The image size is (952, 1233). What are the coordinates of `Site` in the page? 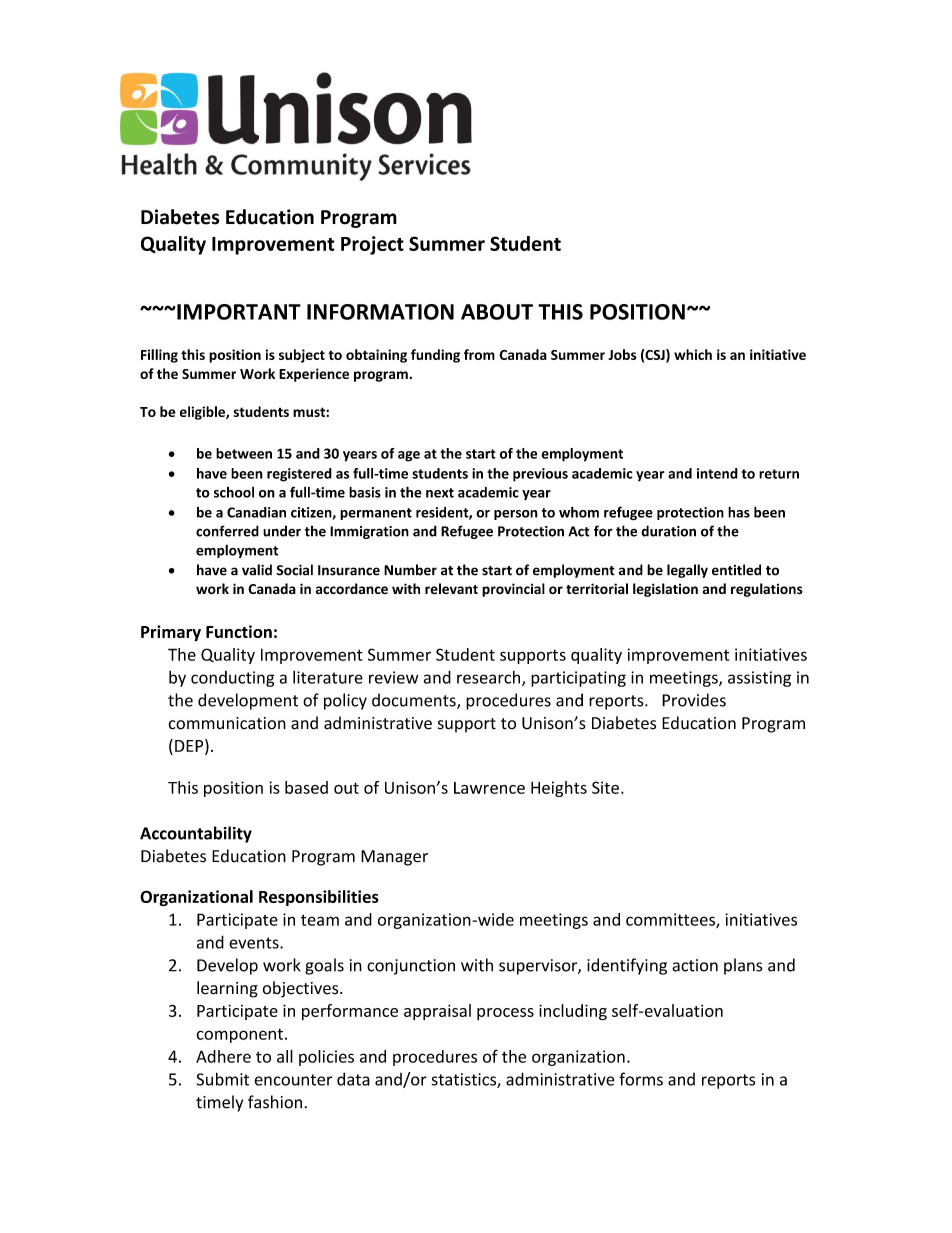 It's located at (605, 787).
